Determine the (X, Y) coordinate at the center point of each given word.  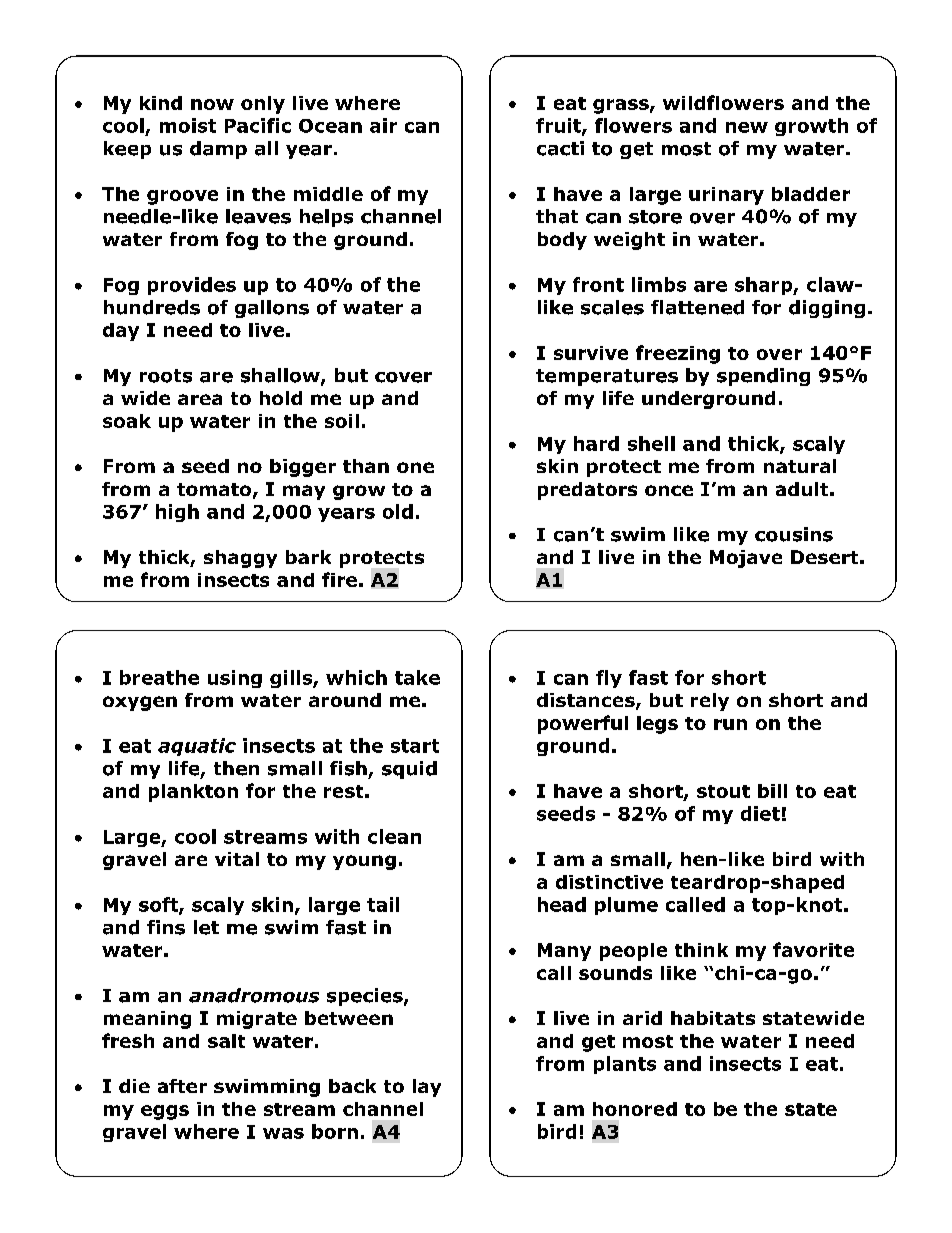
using (235, 679)
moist (188, 125)
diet (760, 813)
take (417, 677)
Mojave (746, 559)
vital (237, 859)
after (182, 1086)
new (747, 127)
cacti (560, 148)
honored (635, 1109)
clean (394, 836)
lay (427, 1088)
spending (763, 377)
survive (591, 353)
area (200, 399)
